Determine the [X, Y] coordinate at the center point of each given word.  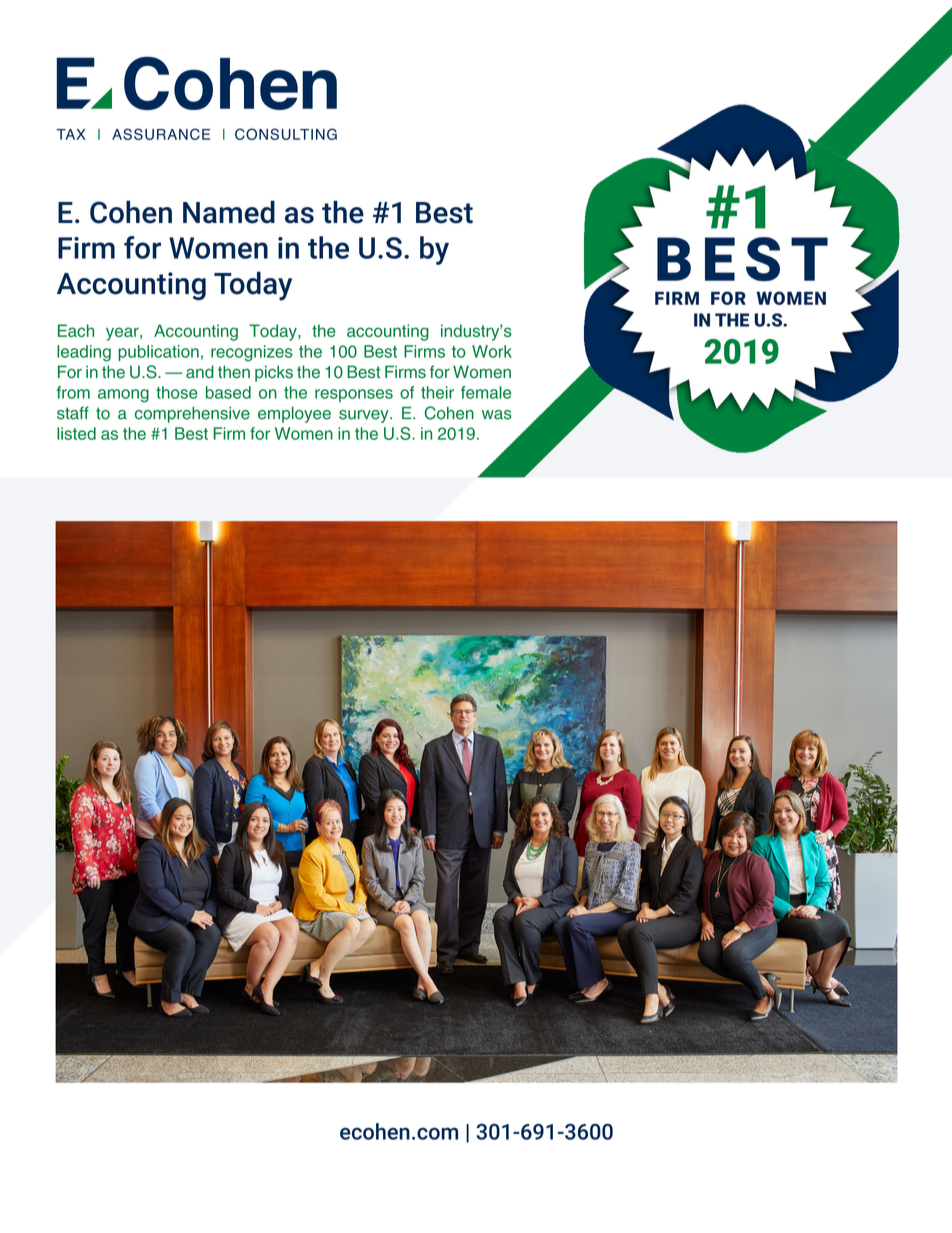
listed [76, 433]
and [200, 372]
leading [84, 353]
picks [274, 373]
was [497, 415]
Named [229, 212]
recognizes [252, 353]
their [437, 392]
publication [158, 353]
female [486, 392]
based [228, 392]
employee [294, 415]
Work [492, 351]
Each [76, 330]
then [234, 372]
